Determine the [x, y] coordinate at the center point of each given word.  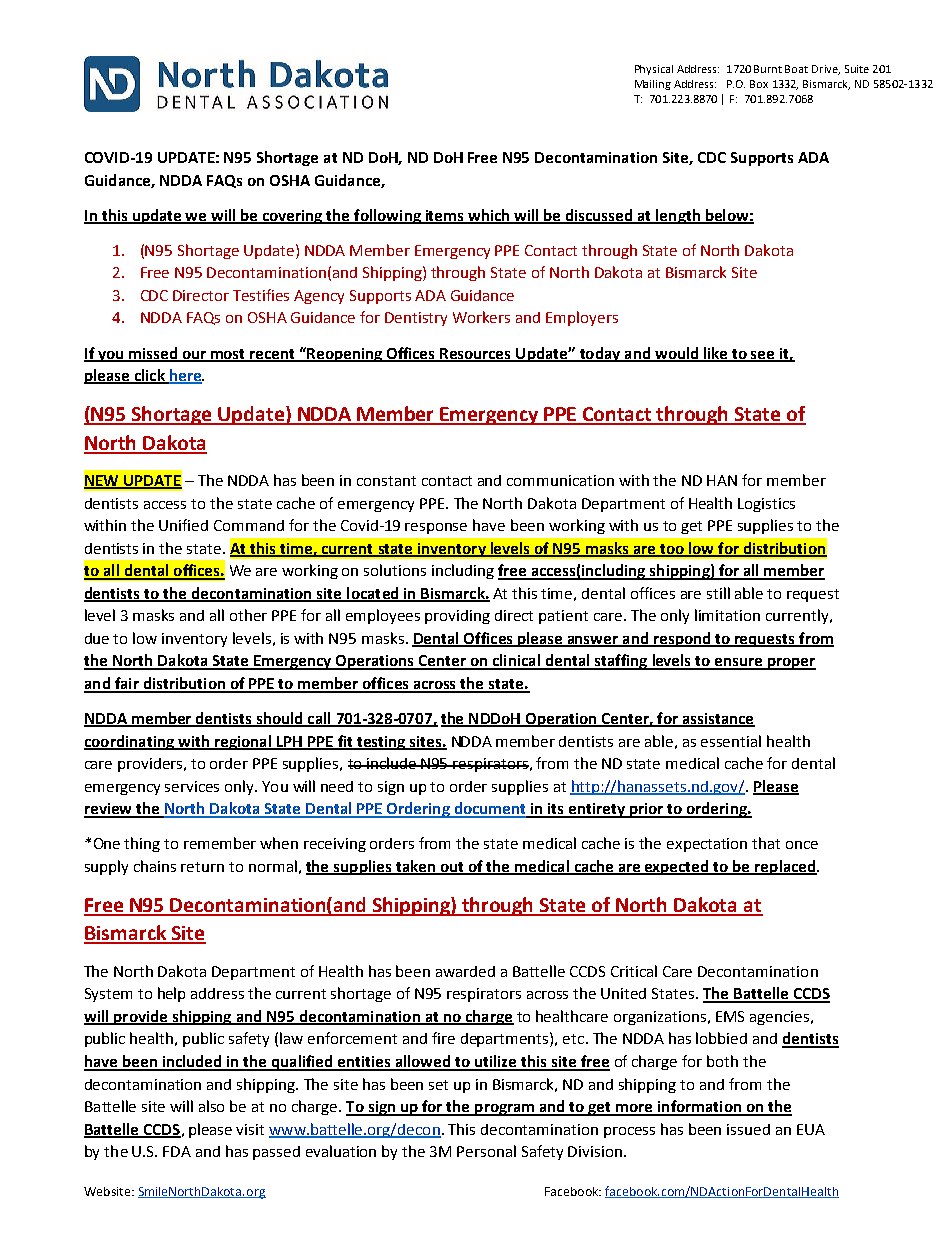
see [763, 356]
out [452, 868]
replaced [785, 867]
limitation [727, 615]
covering [292, 217]
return [202, 867]
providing [457, 617]
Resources [476, 354]
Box [759, 84]
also [211, 1106]
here [185, 376]
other [248, 615]
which [489, 216]
